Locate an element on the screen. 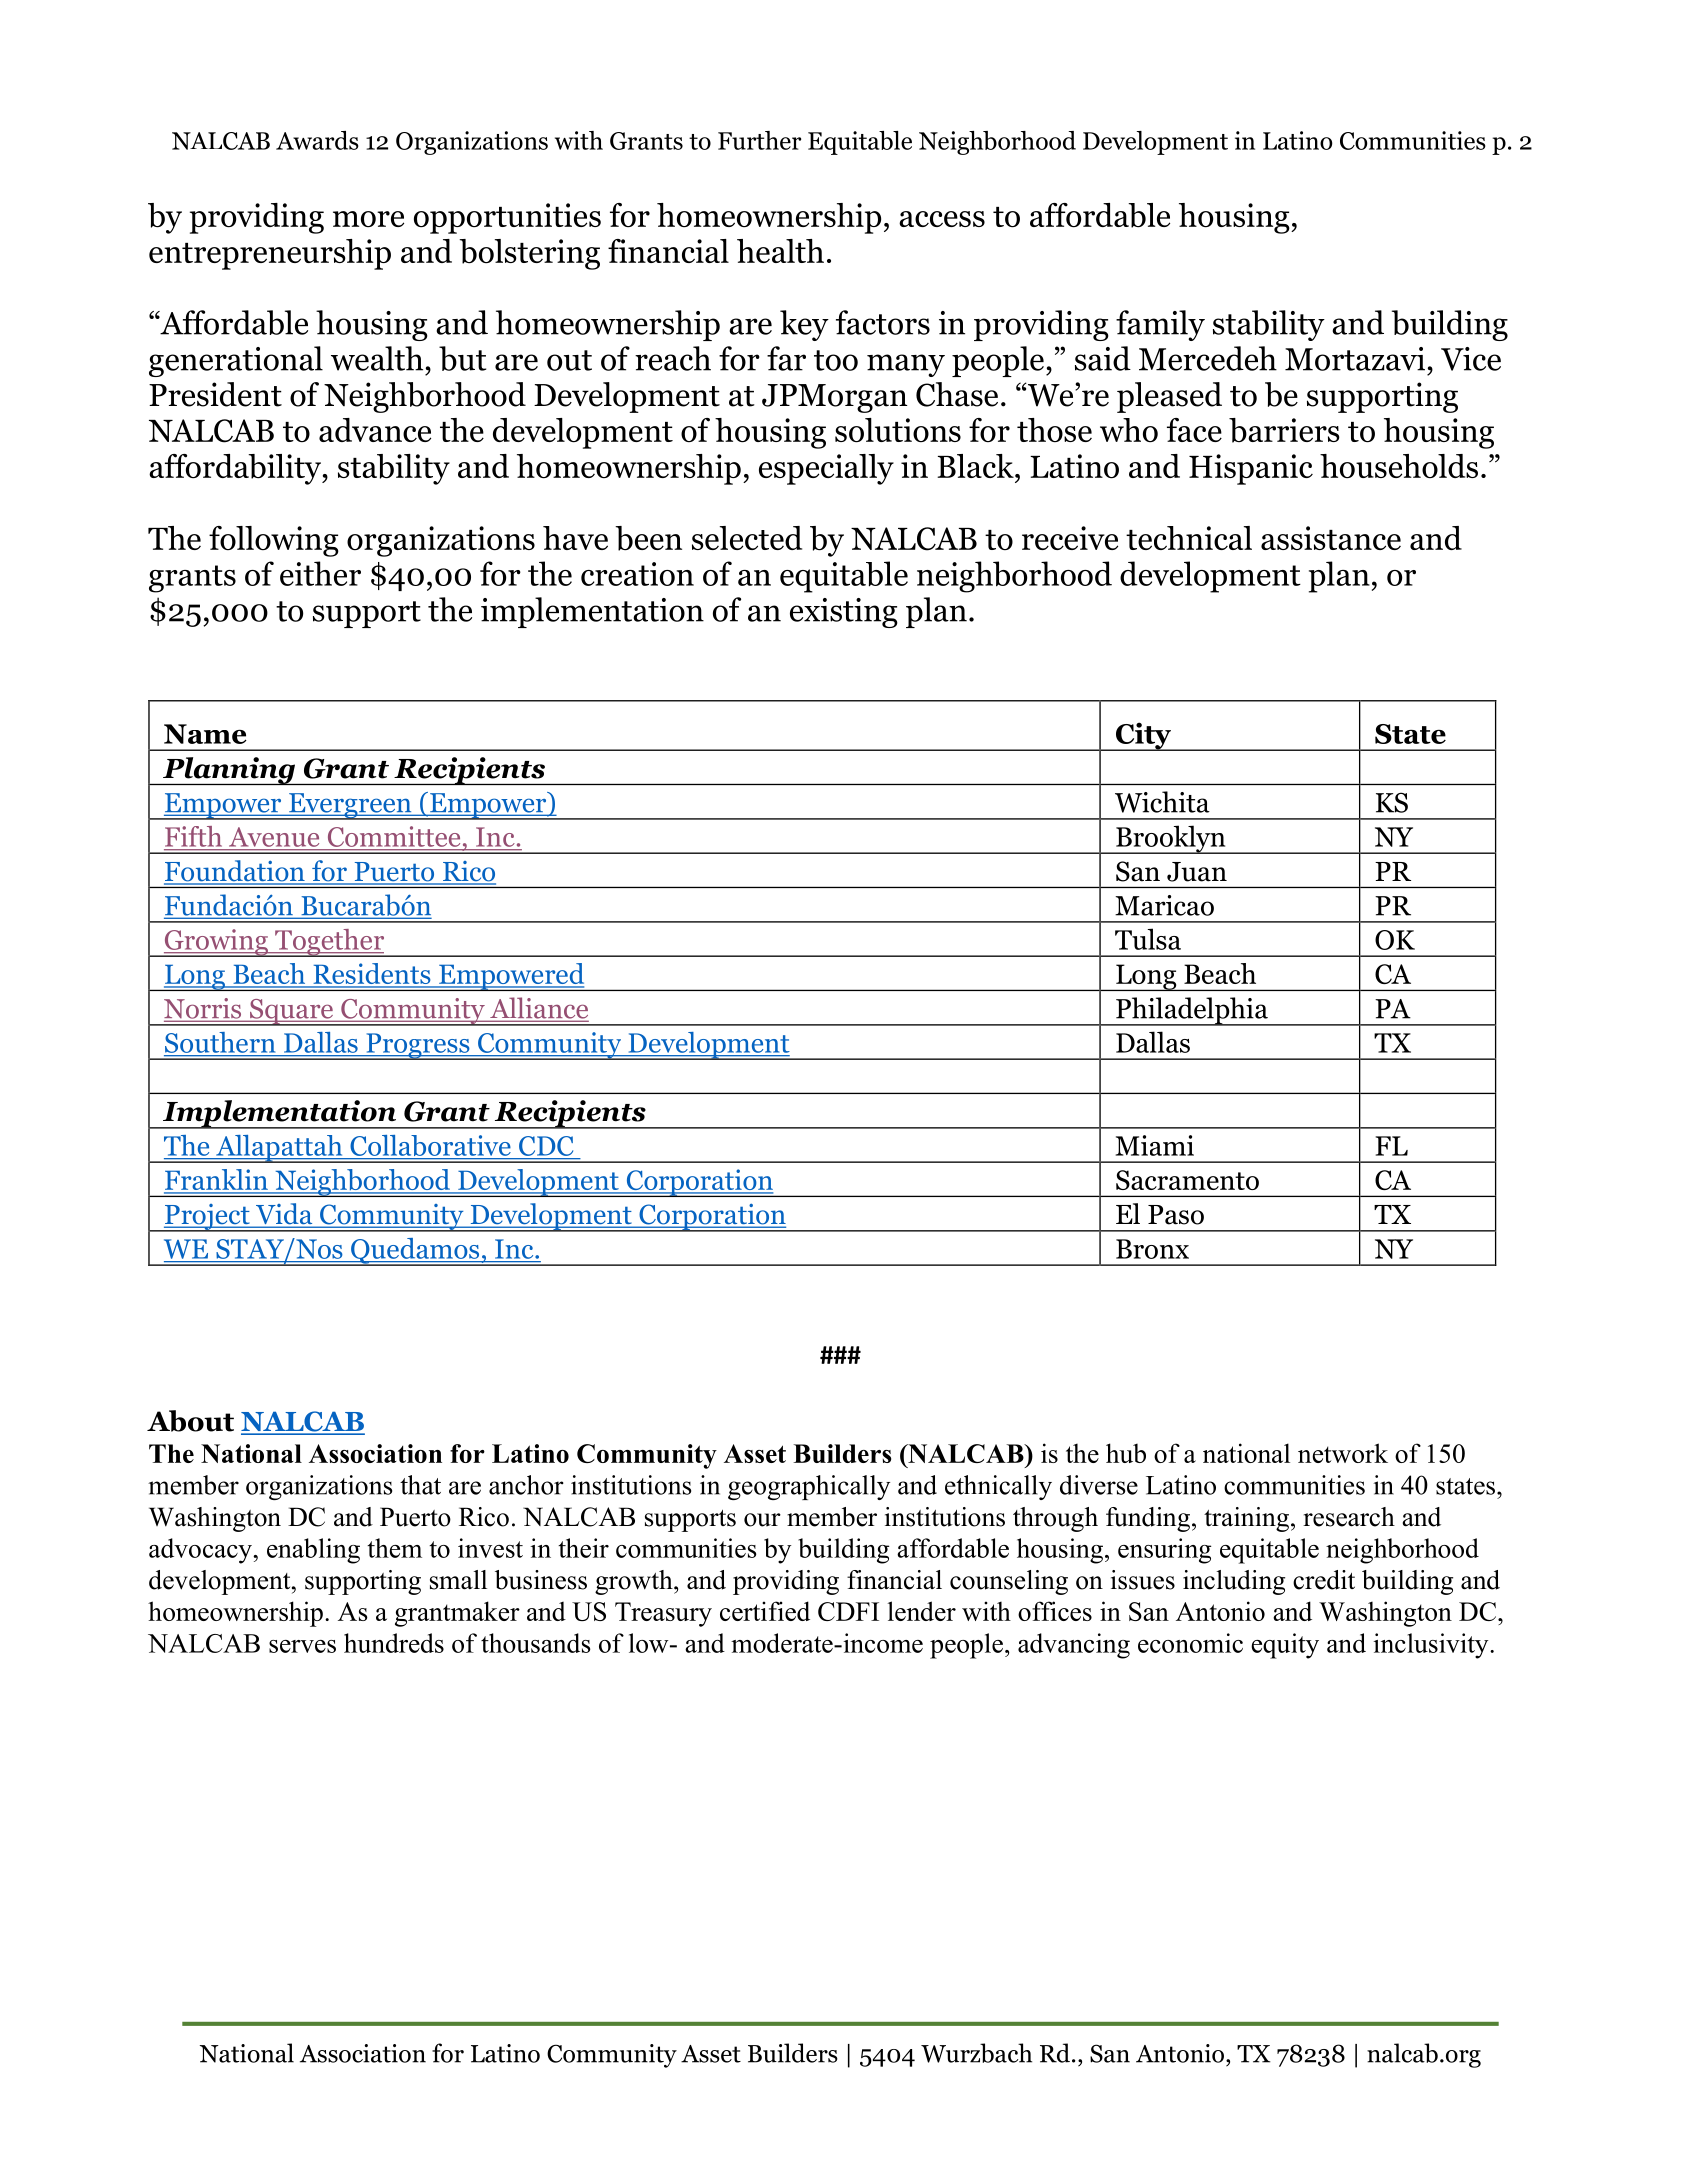 The image size is (1681, 2175). either is located at coordinates (320, 573).
